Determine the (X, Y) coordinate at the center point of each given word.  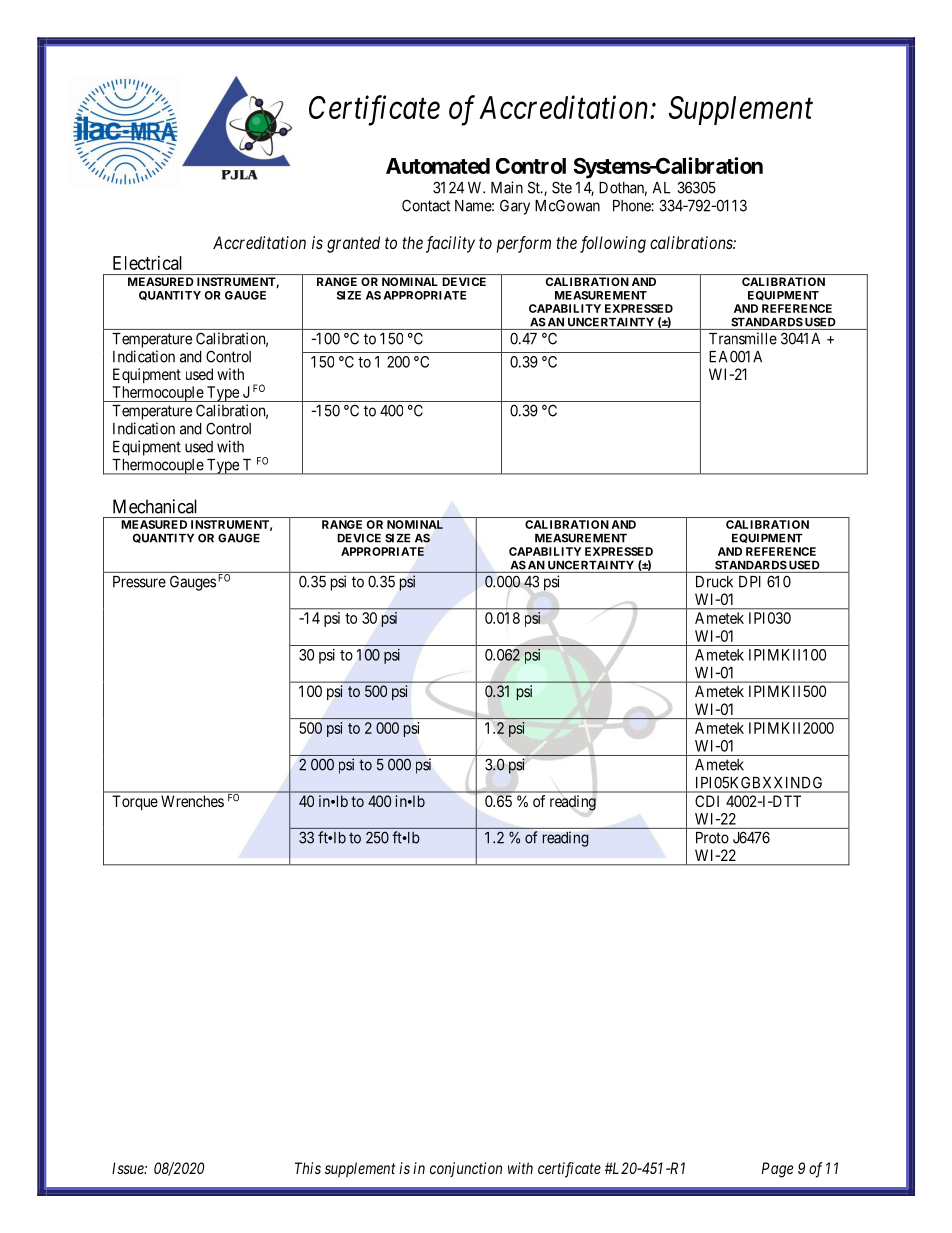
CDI (707, 801)
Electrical (147, 263)
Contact (426, 205)
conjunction (466, 1169)
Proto (712, 838)
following (613, 244)
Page (777, 1170)
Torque (135, 803)
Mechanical (155, 506)
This (308, 1168)
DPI (750, 582)
